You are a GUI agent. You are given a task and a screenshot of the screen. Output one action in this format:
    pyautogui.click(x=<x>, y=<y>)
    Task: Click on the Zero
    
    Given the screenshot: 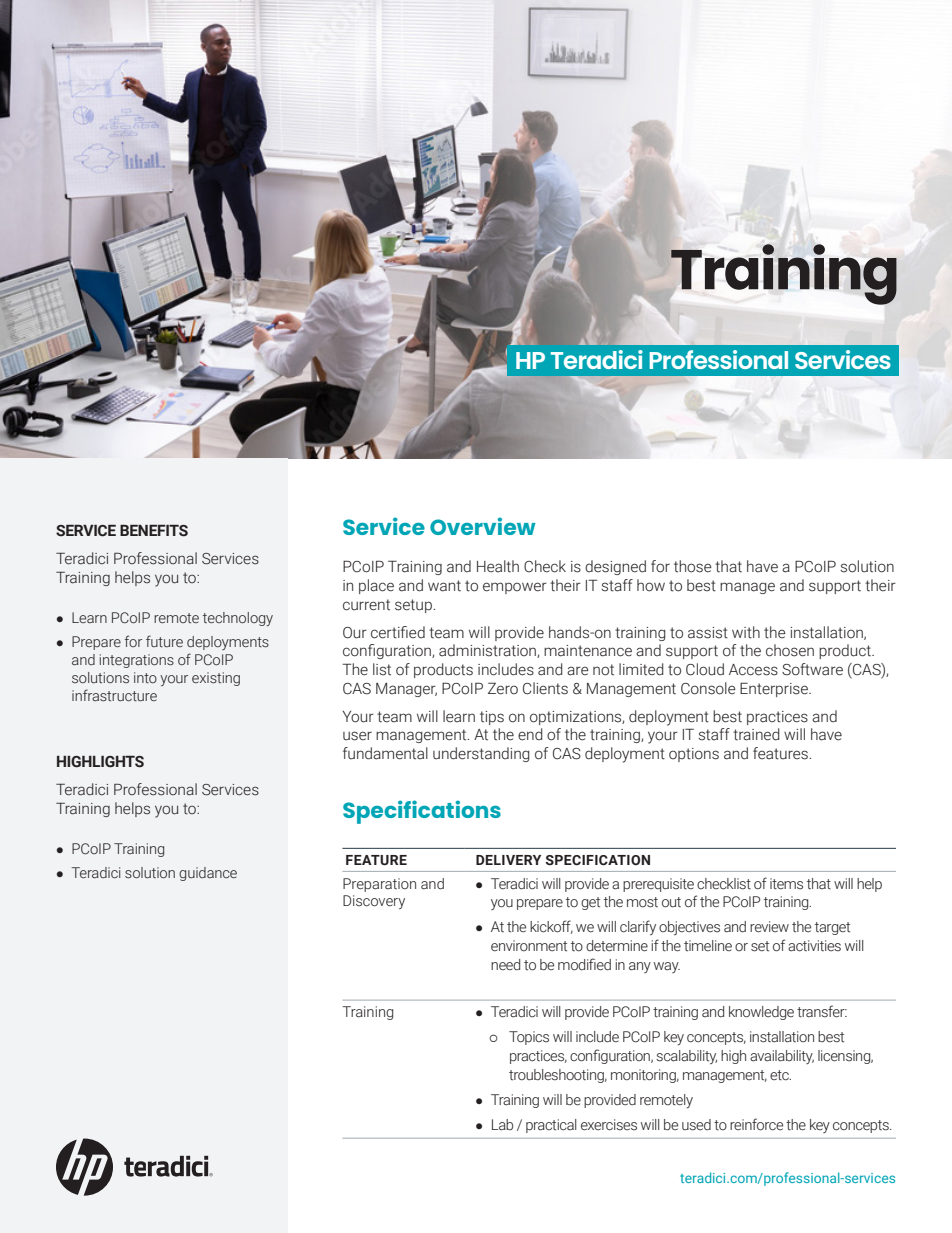 What is the action you would take?
    pyautogui.click(x=503, y=688)
